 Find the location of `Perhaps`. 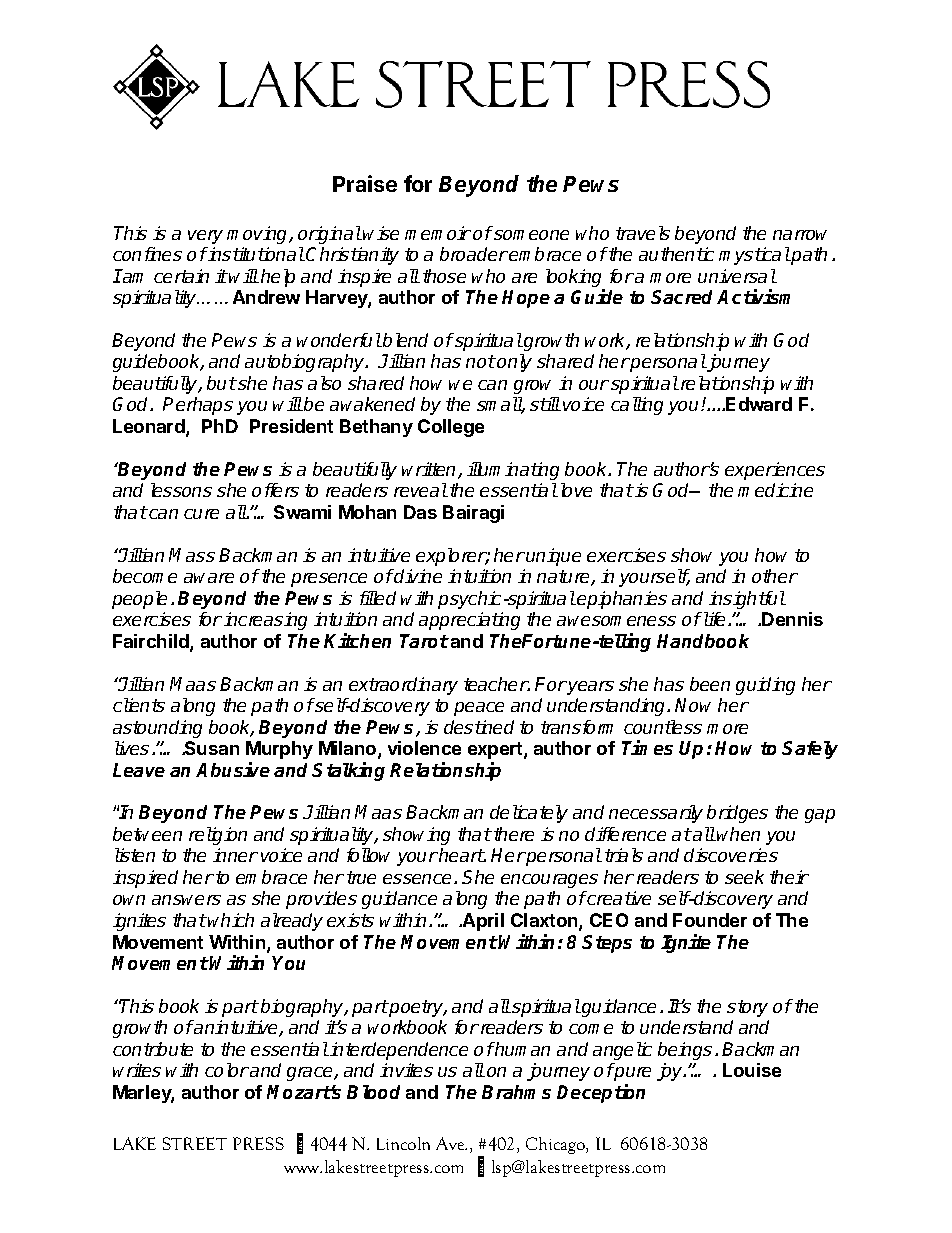

Perhaps is located at coordinates (198, 406).
